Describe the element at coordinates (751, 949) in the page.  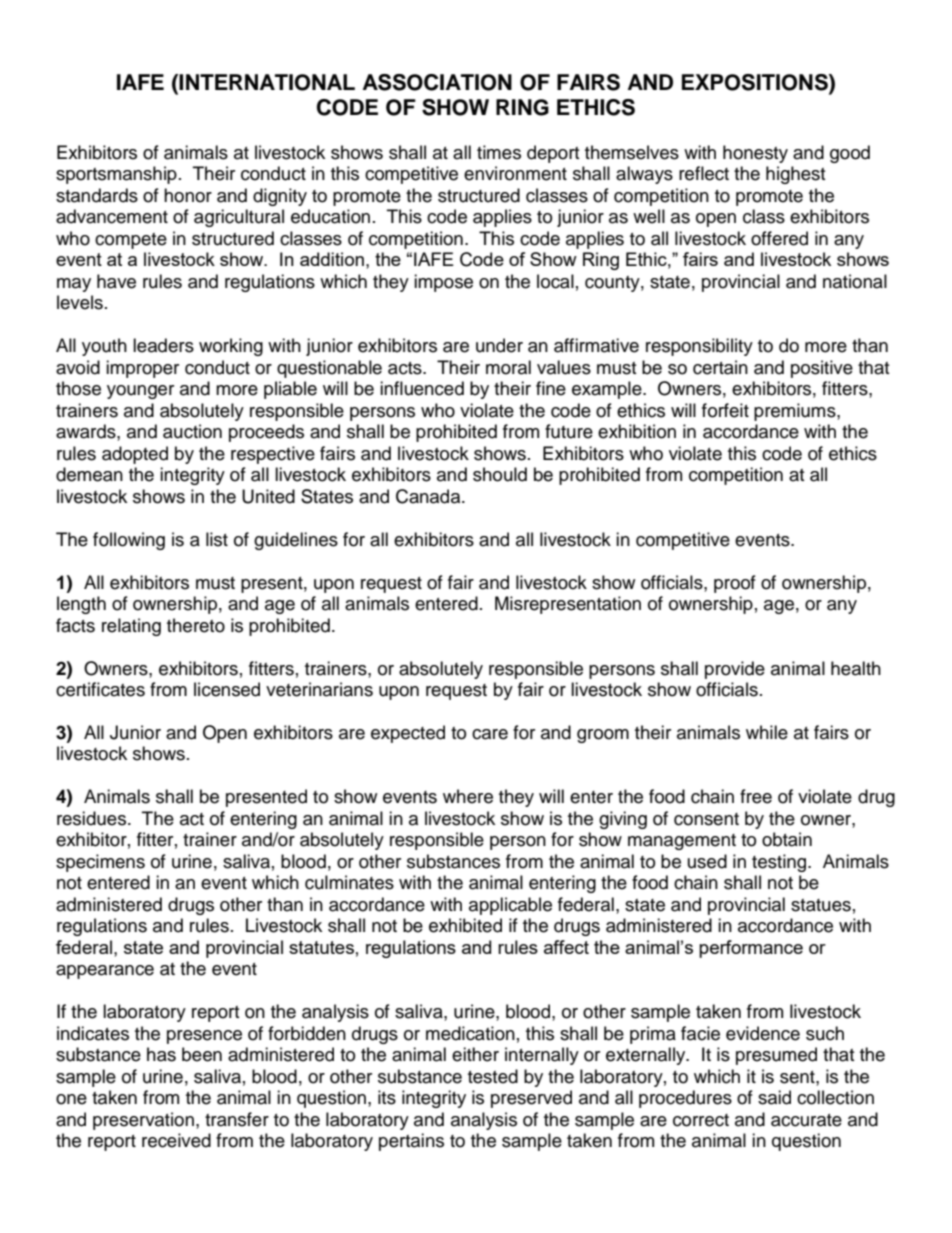
I see `performance` at that location.
